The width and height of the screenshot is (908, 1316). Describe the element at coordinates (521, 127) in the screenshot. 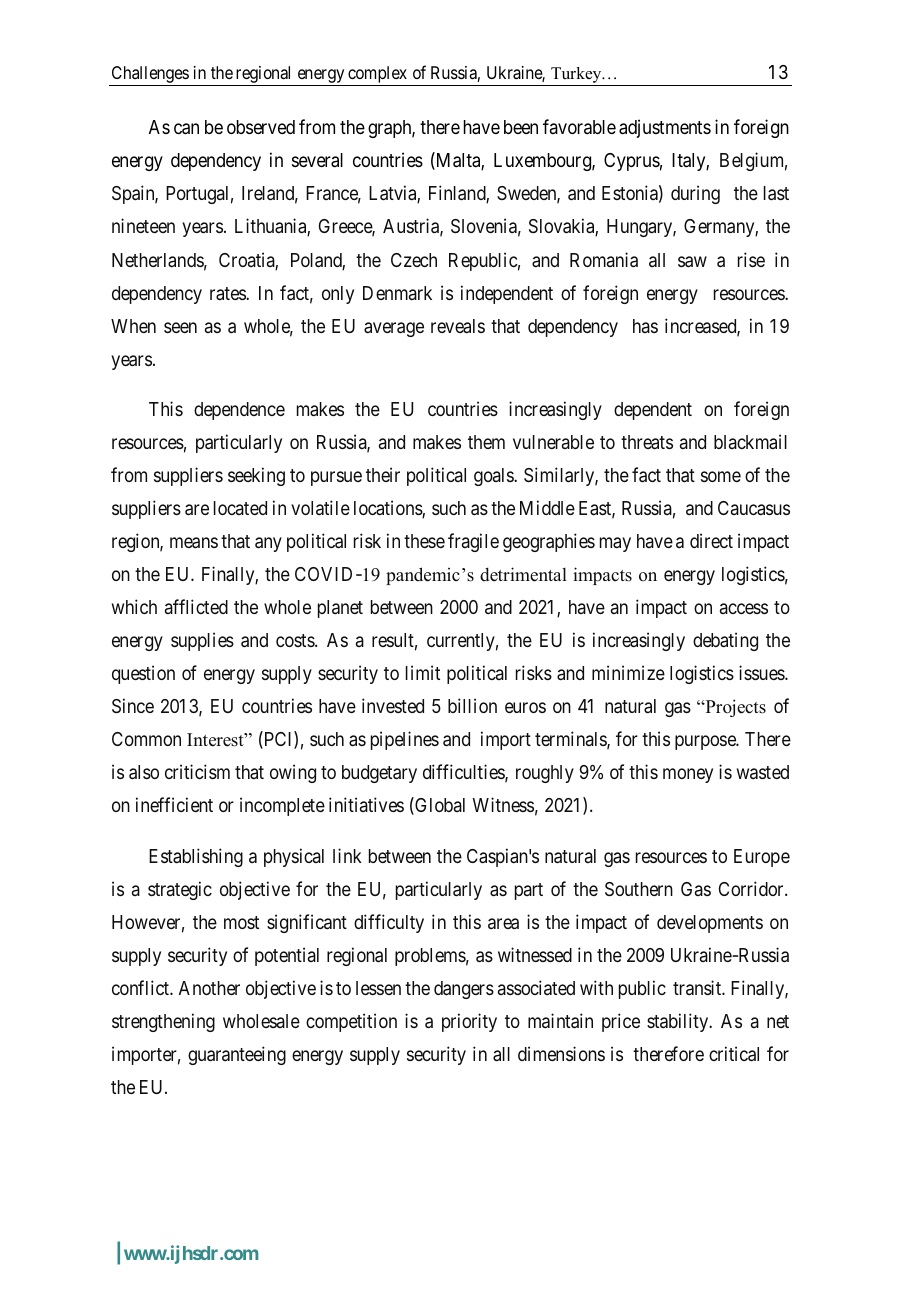

I see `been` at that location.
